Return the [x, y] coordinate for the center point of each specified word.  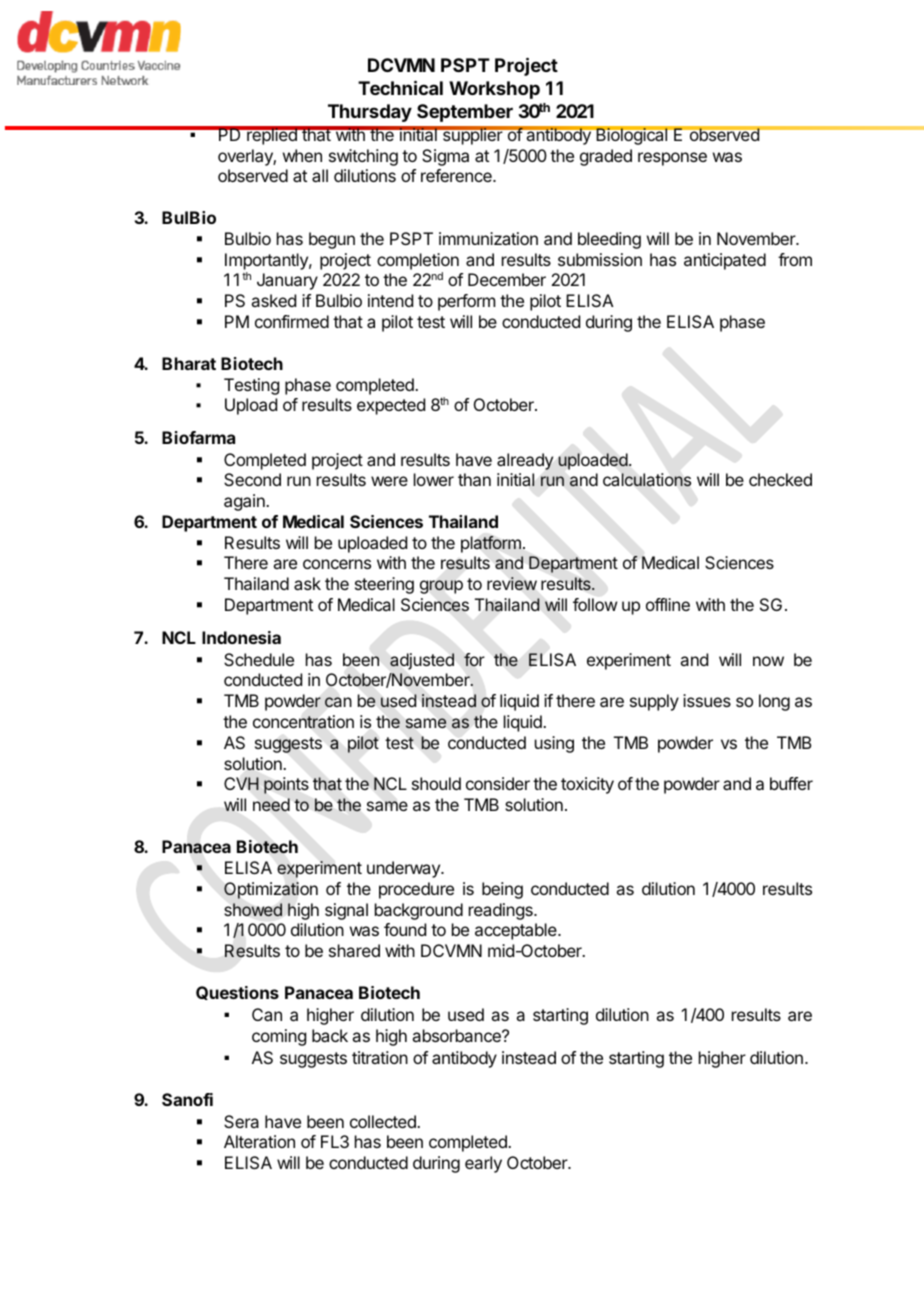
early [483, 1164]
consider [498, 783]
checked [780, 479]
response [672, 159]
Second [252, 479]
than [474, 479]
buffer [791, 783]
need [271, 804]
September [465, 113]
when [302, 155]
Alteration [259, 1141]
